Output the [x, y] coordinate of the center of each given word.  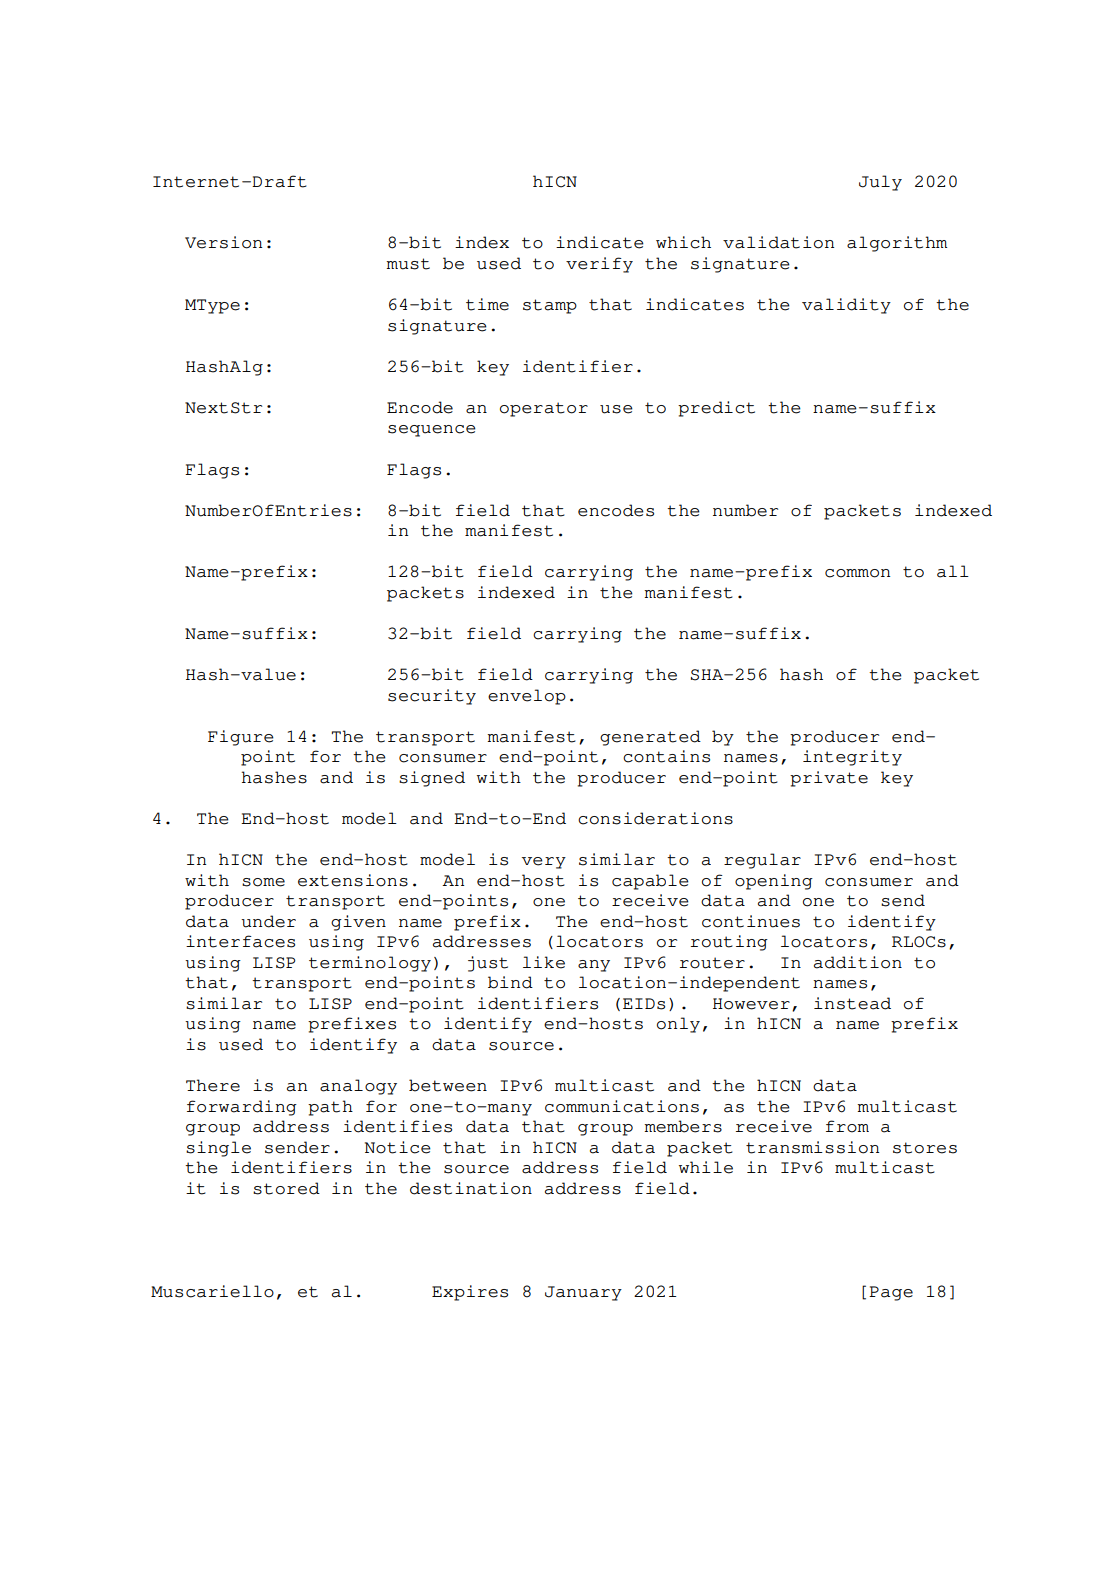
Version [223, 242]
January [583, 1293]
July [880, 183]
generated [650, 738]
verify [599, 265]
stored [286, 1188]
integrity [852, 758]
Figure [241, 738]
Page [891, 1293]
